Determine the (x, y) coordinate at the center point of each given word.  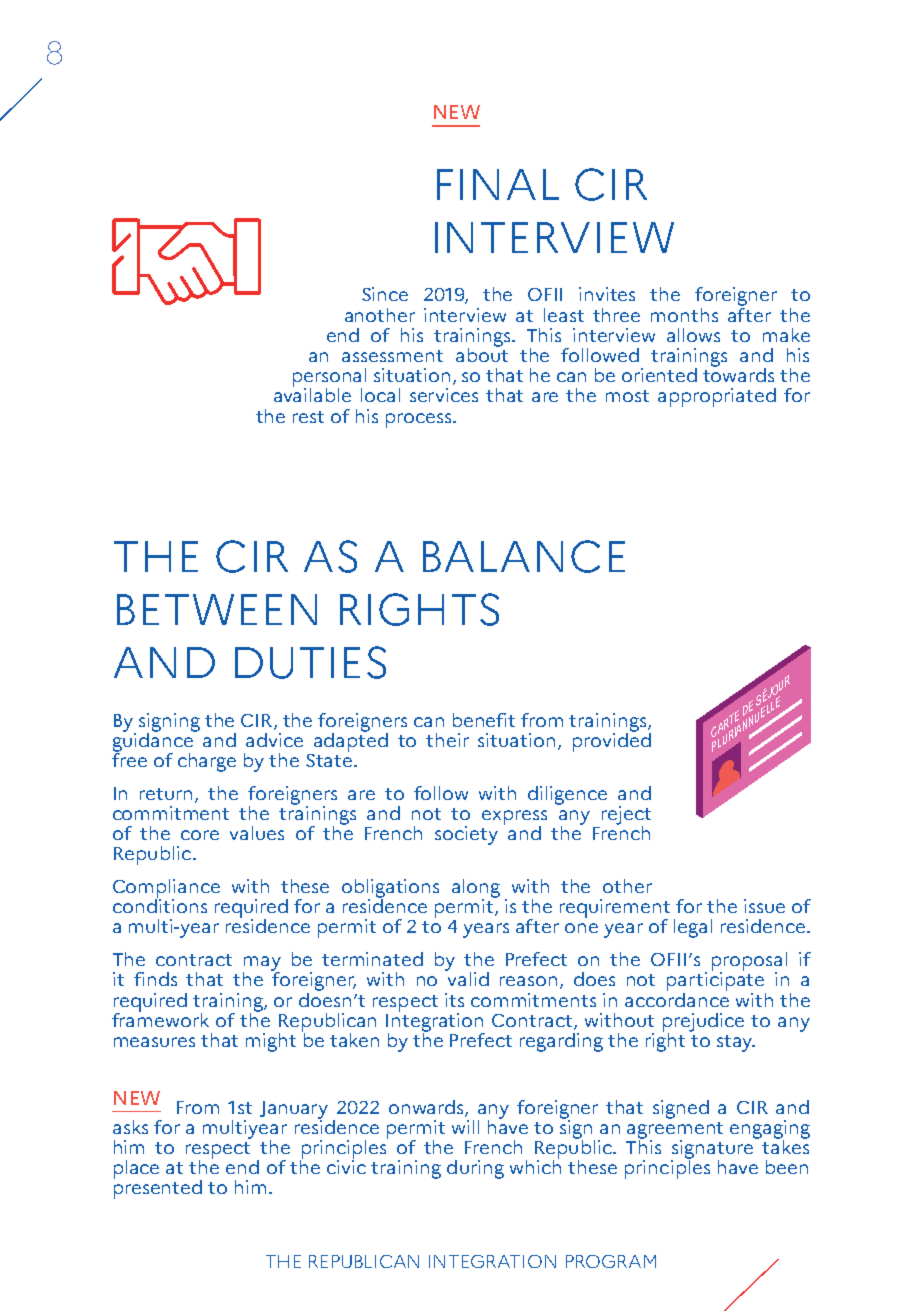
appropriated (717, 397)
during (475, 1169)
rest (308, 417)
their (447, 740)
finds (155, 979)
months (684, 315)
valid (467, 978)
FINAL (498, 184)
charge (207, 762)
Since (385, 294)
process (420, 420)
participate (715, 980)
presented (158, 1188)
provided (612, 741)
